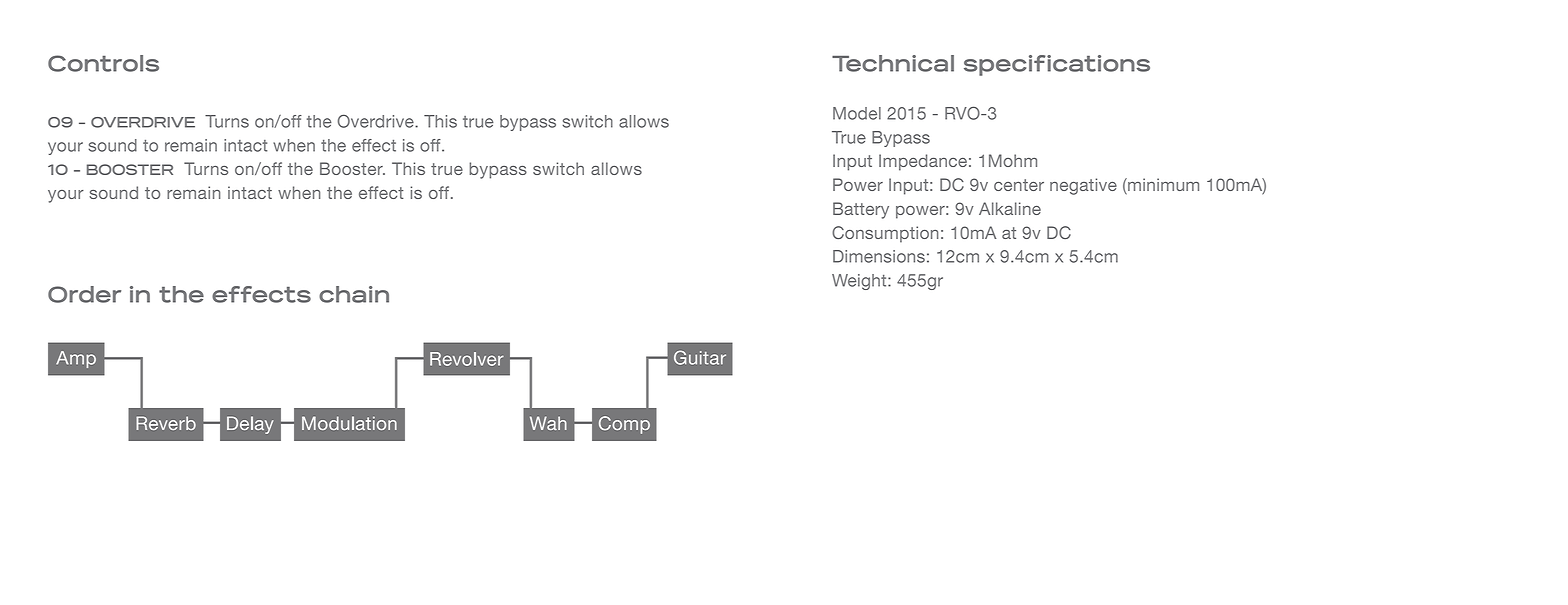 The image size is (1568, 605). What do you see at coordinates (1019, 185) in the screenshot?
I see `center` at bounding box center [1019, 185].
